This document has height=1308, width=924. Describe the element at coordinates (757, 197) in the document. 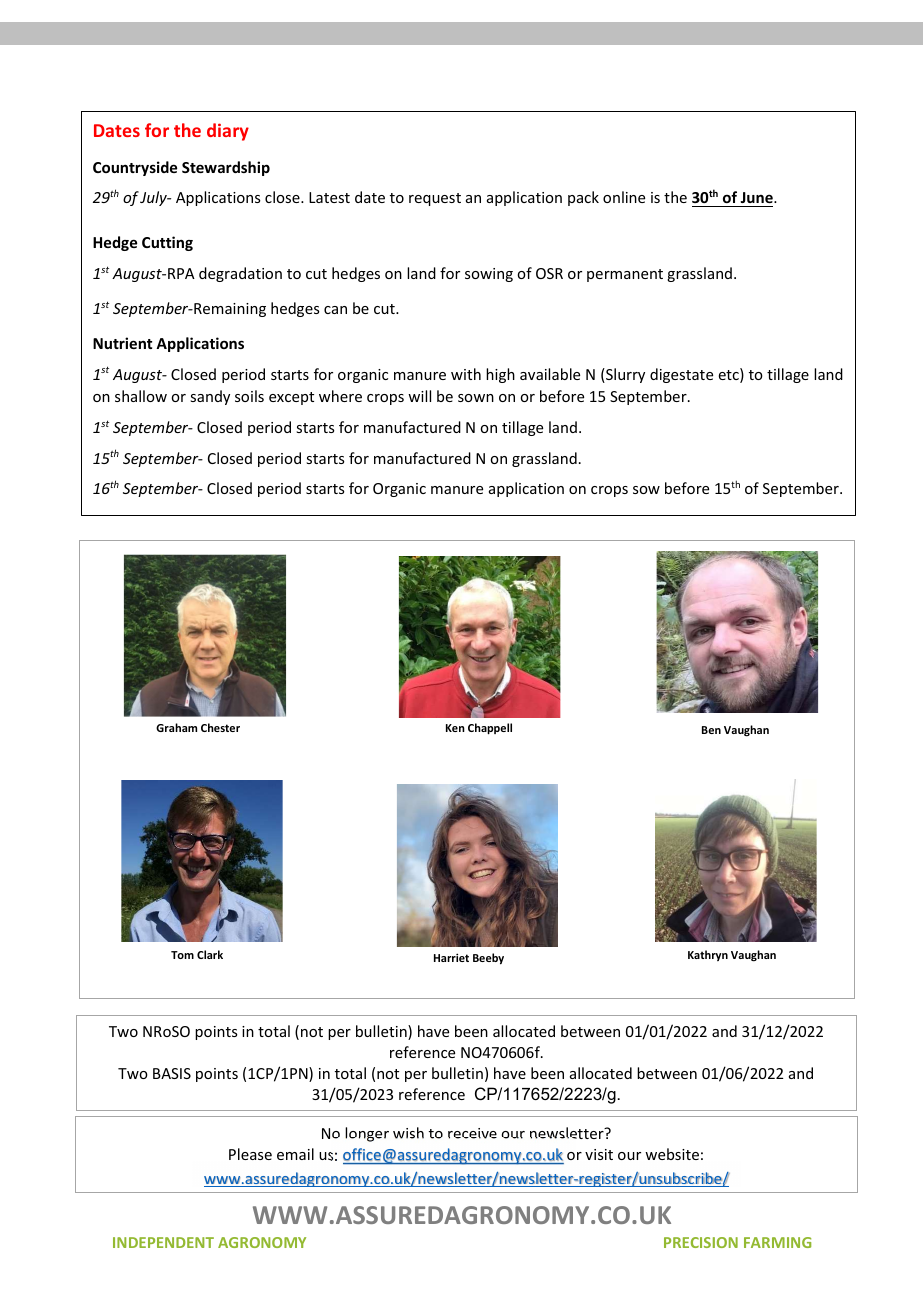

I see `June` at that location.
